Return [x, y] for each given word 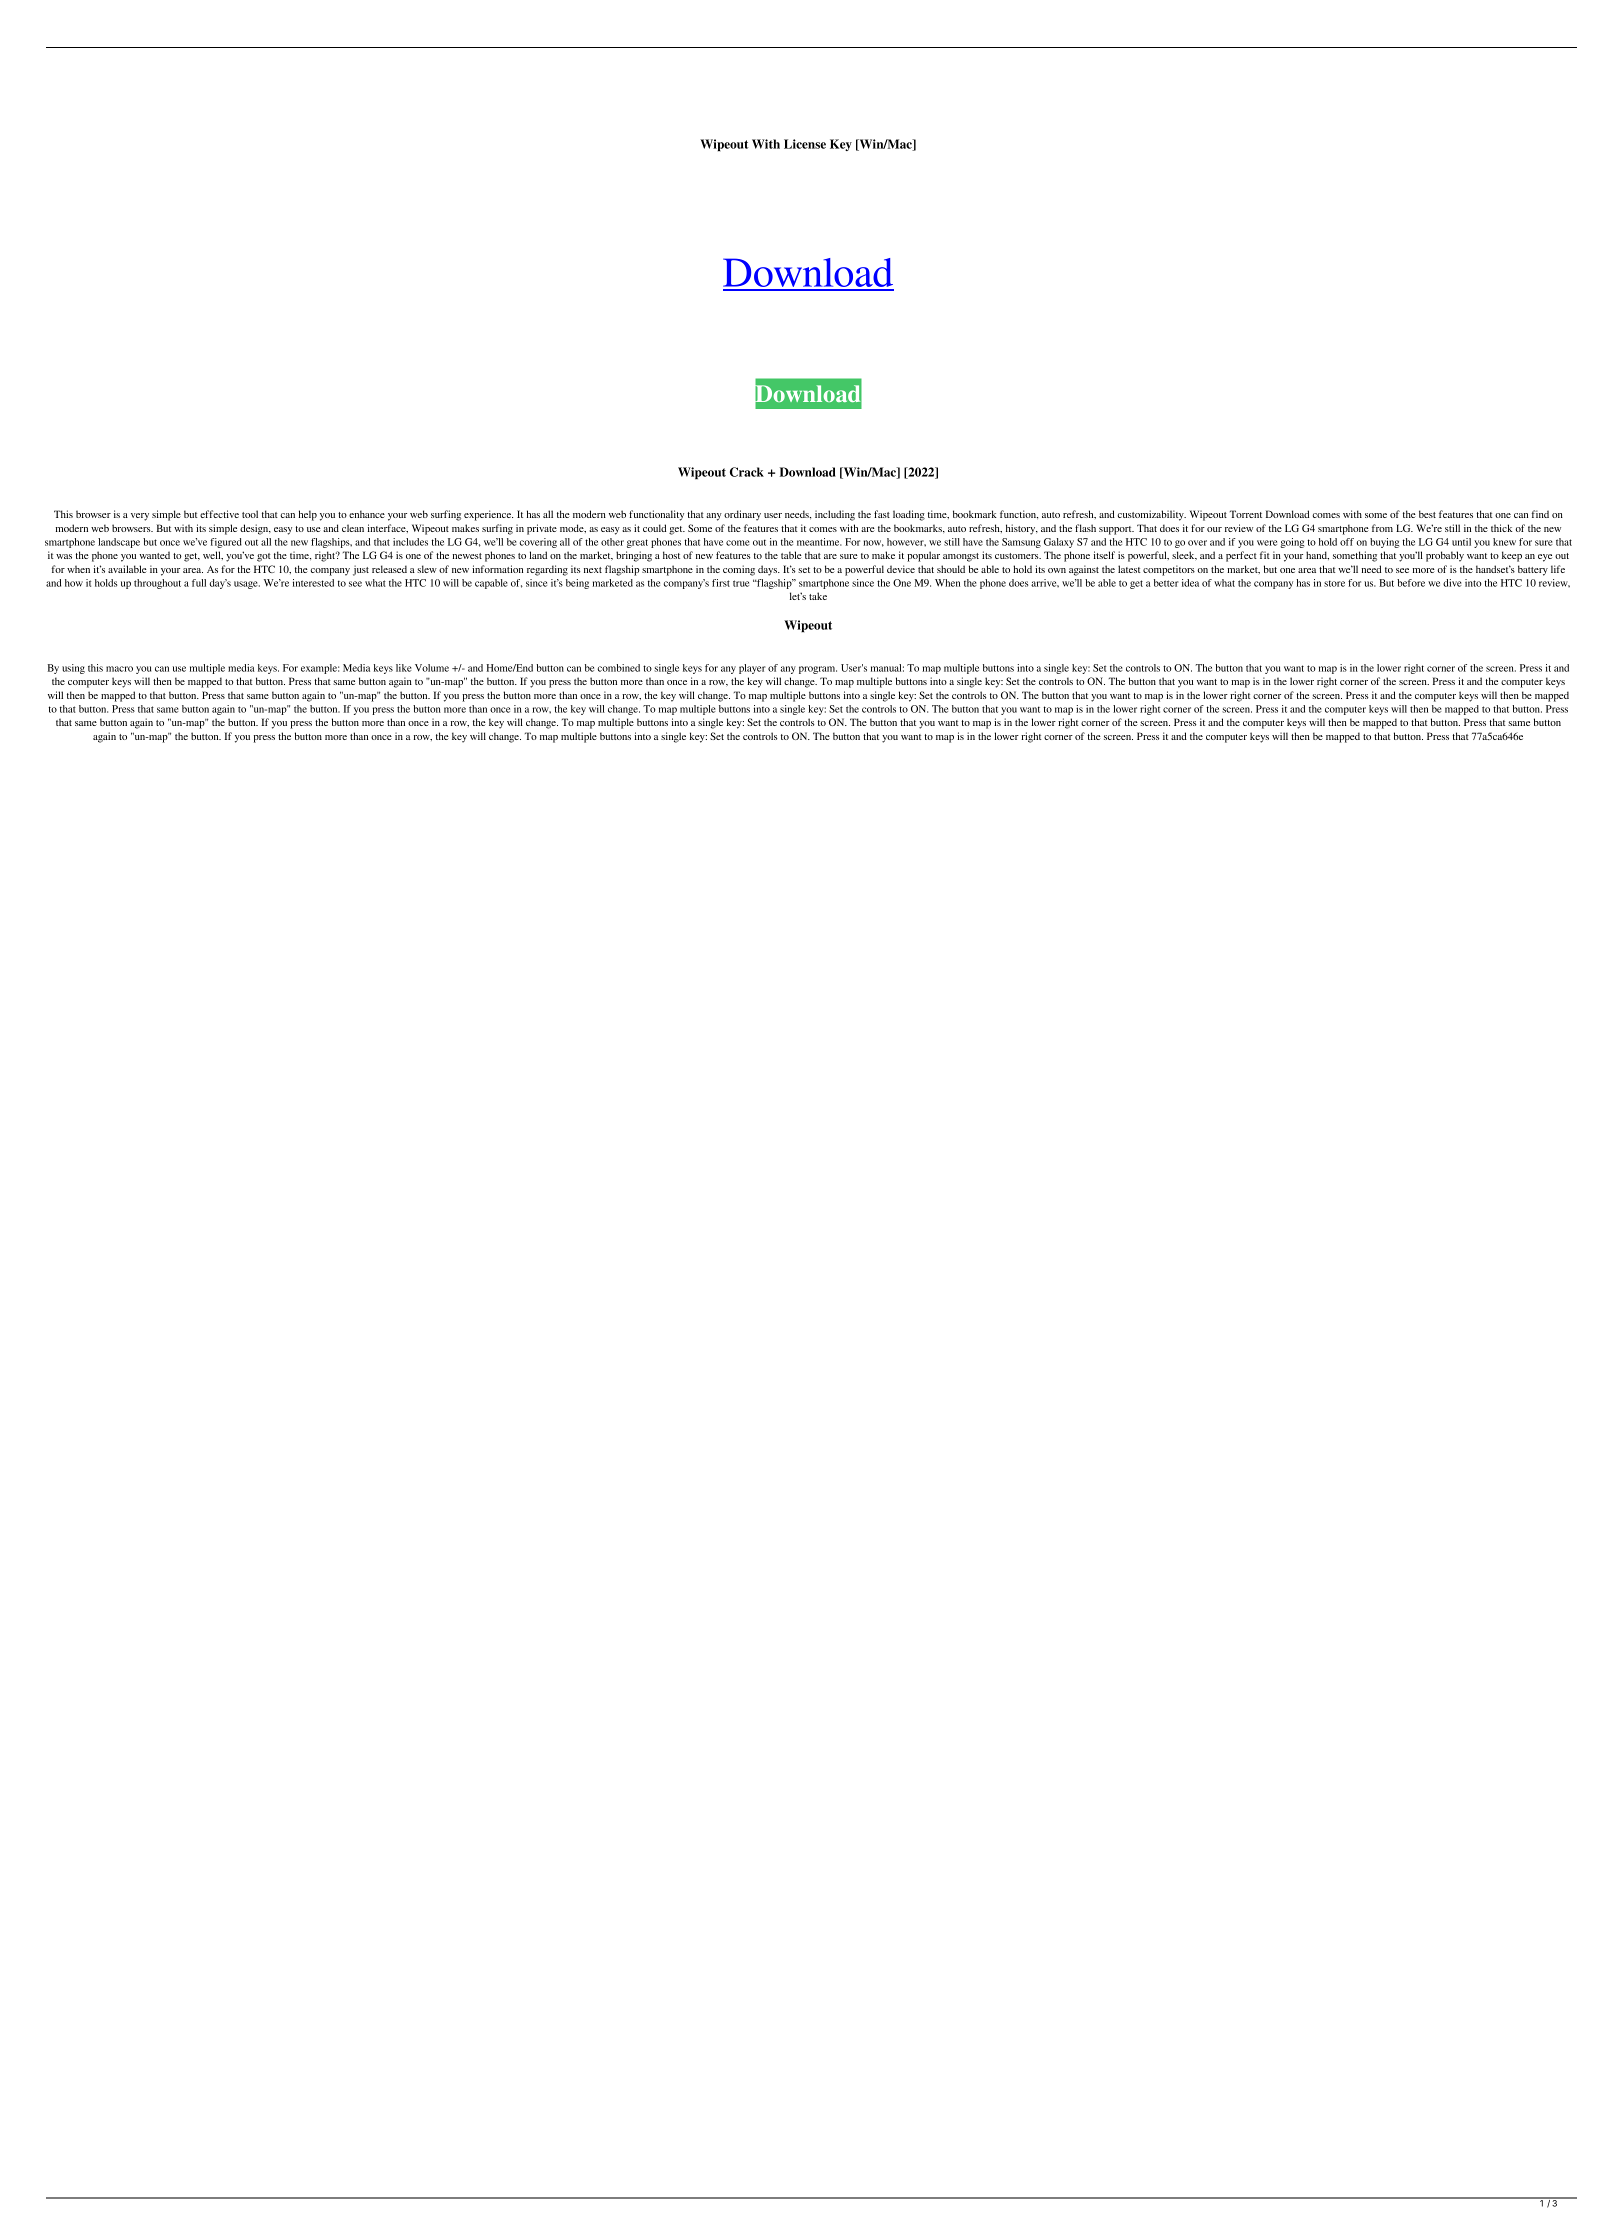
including [835, 515]
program [818, 670]
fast [882, 514]
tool [250, 514]
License [805, 144]
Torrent [1246, 514]
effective [219, 514]
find [1540, 514]
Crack [747, 472]
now [873, 543]
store [1334, 583]
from [1382, 528]
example [320, 669]
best [1427, 514]
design [255, 529]
